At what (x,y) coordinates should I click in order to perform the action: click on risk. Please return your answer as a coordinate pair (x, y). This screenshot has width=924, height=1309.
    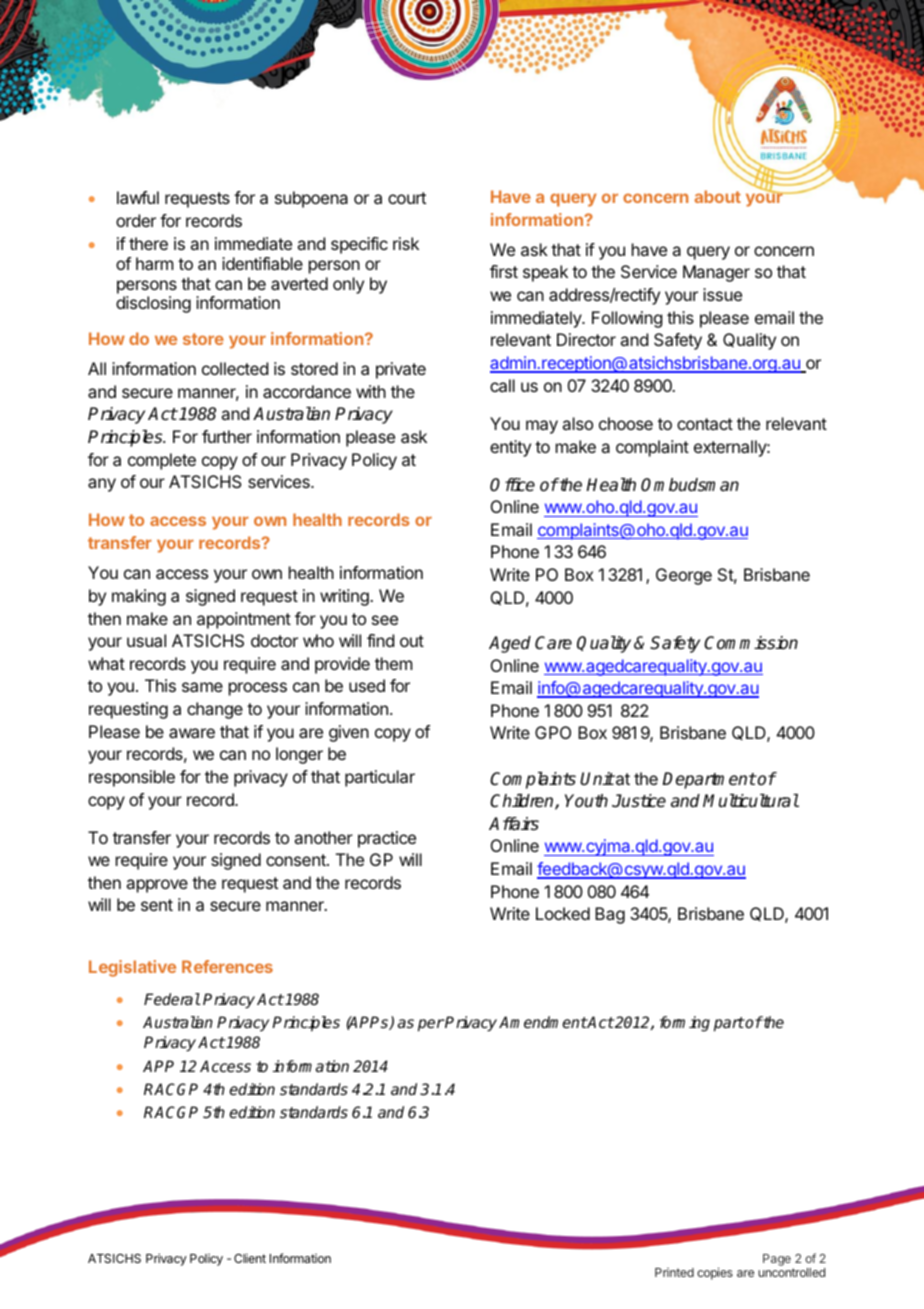
    Looking at the image, I should click on (406, 243).
